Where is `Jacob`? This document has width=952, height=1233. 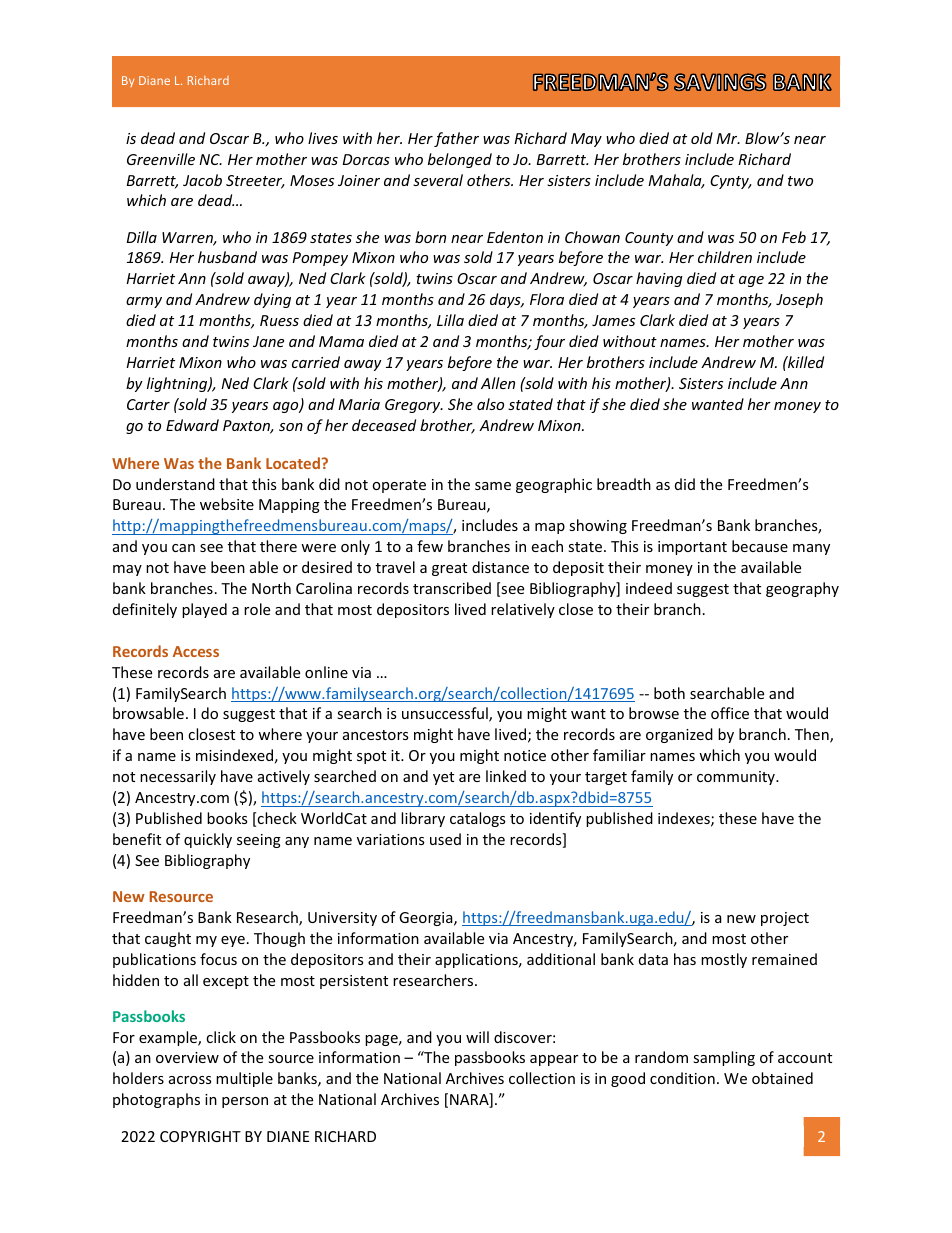
Jacob is located at coordinates (202, 180).
